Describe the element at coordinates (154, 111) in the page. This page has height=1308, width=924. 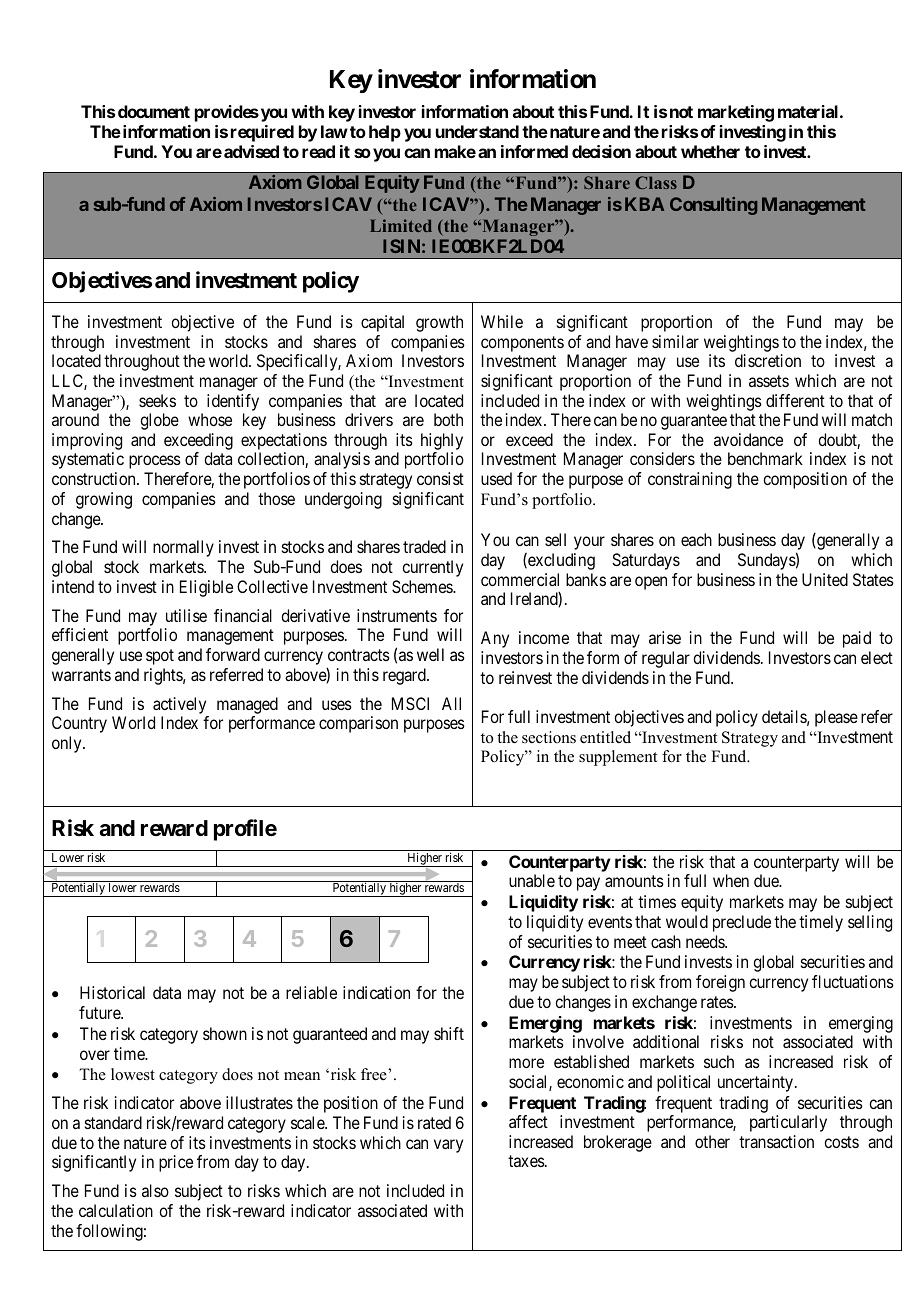
I see `document` at that location.
